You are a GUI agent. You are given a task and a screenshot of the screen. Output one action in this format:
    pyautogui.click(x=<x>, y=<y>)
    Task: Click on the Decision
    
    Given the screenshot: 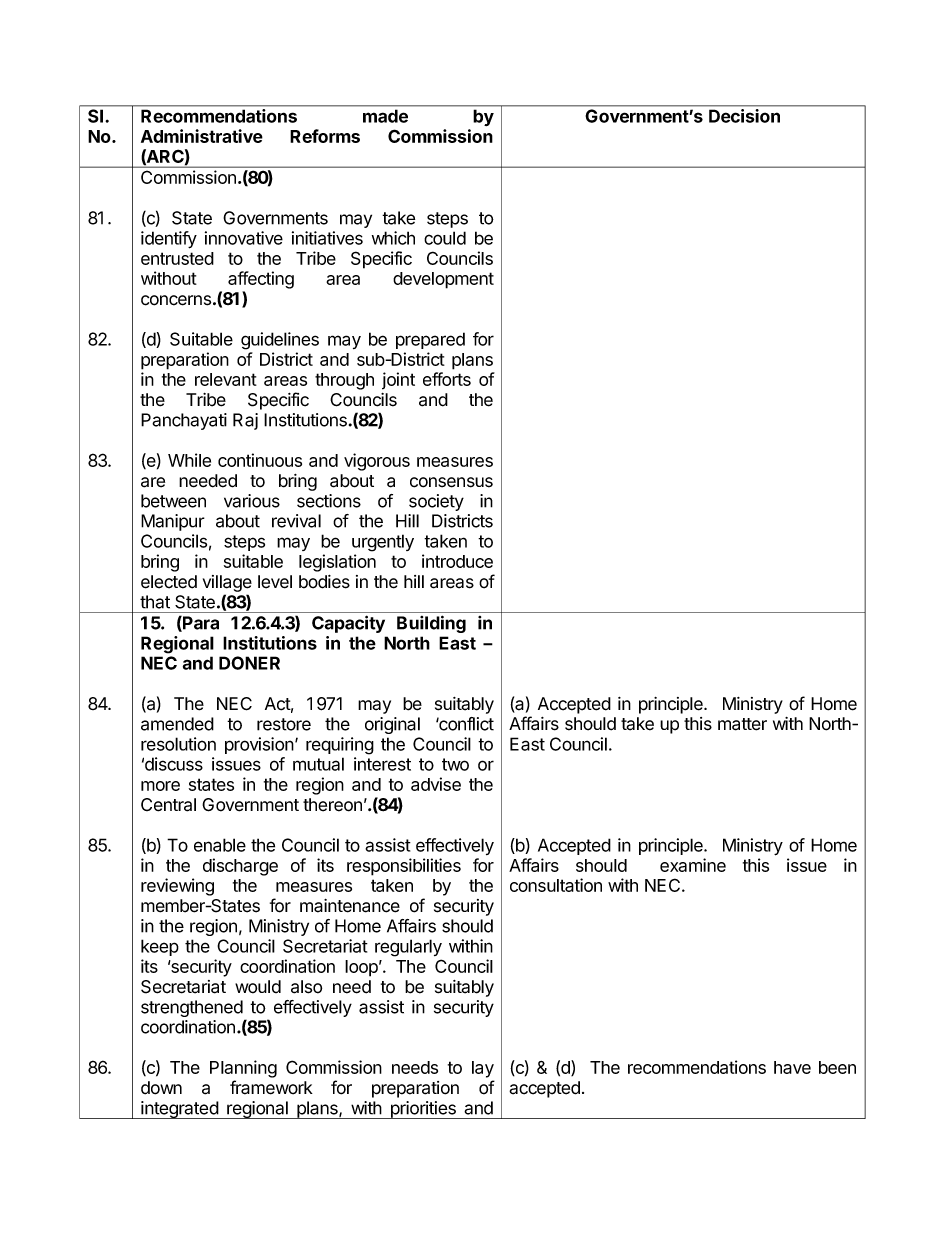 What is the action you would take?
    pyautogui.click(x=744, y=116)
